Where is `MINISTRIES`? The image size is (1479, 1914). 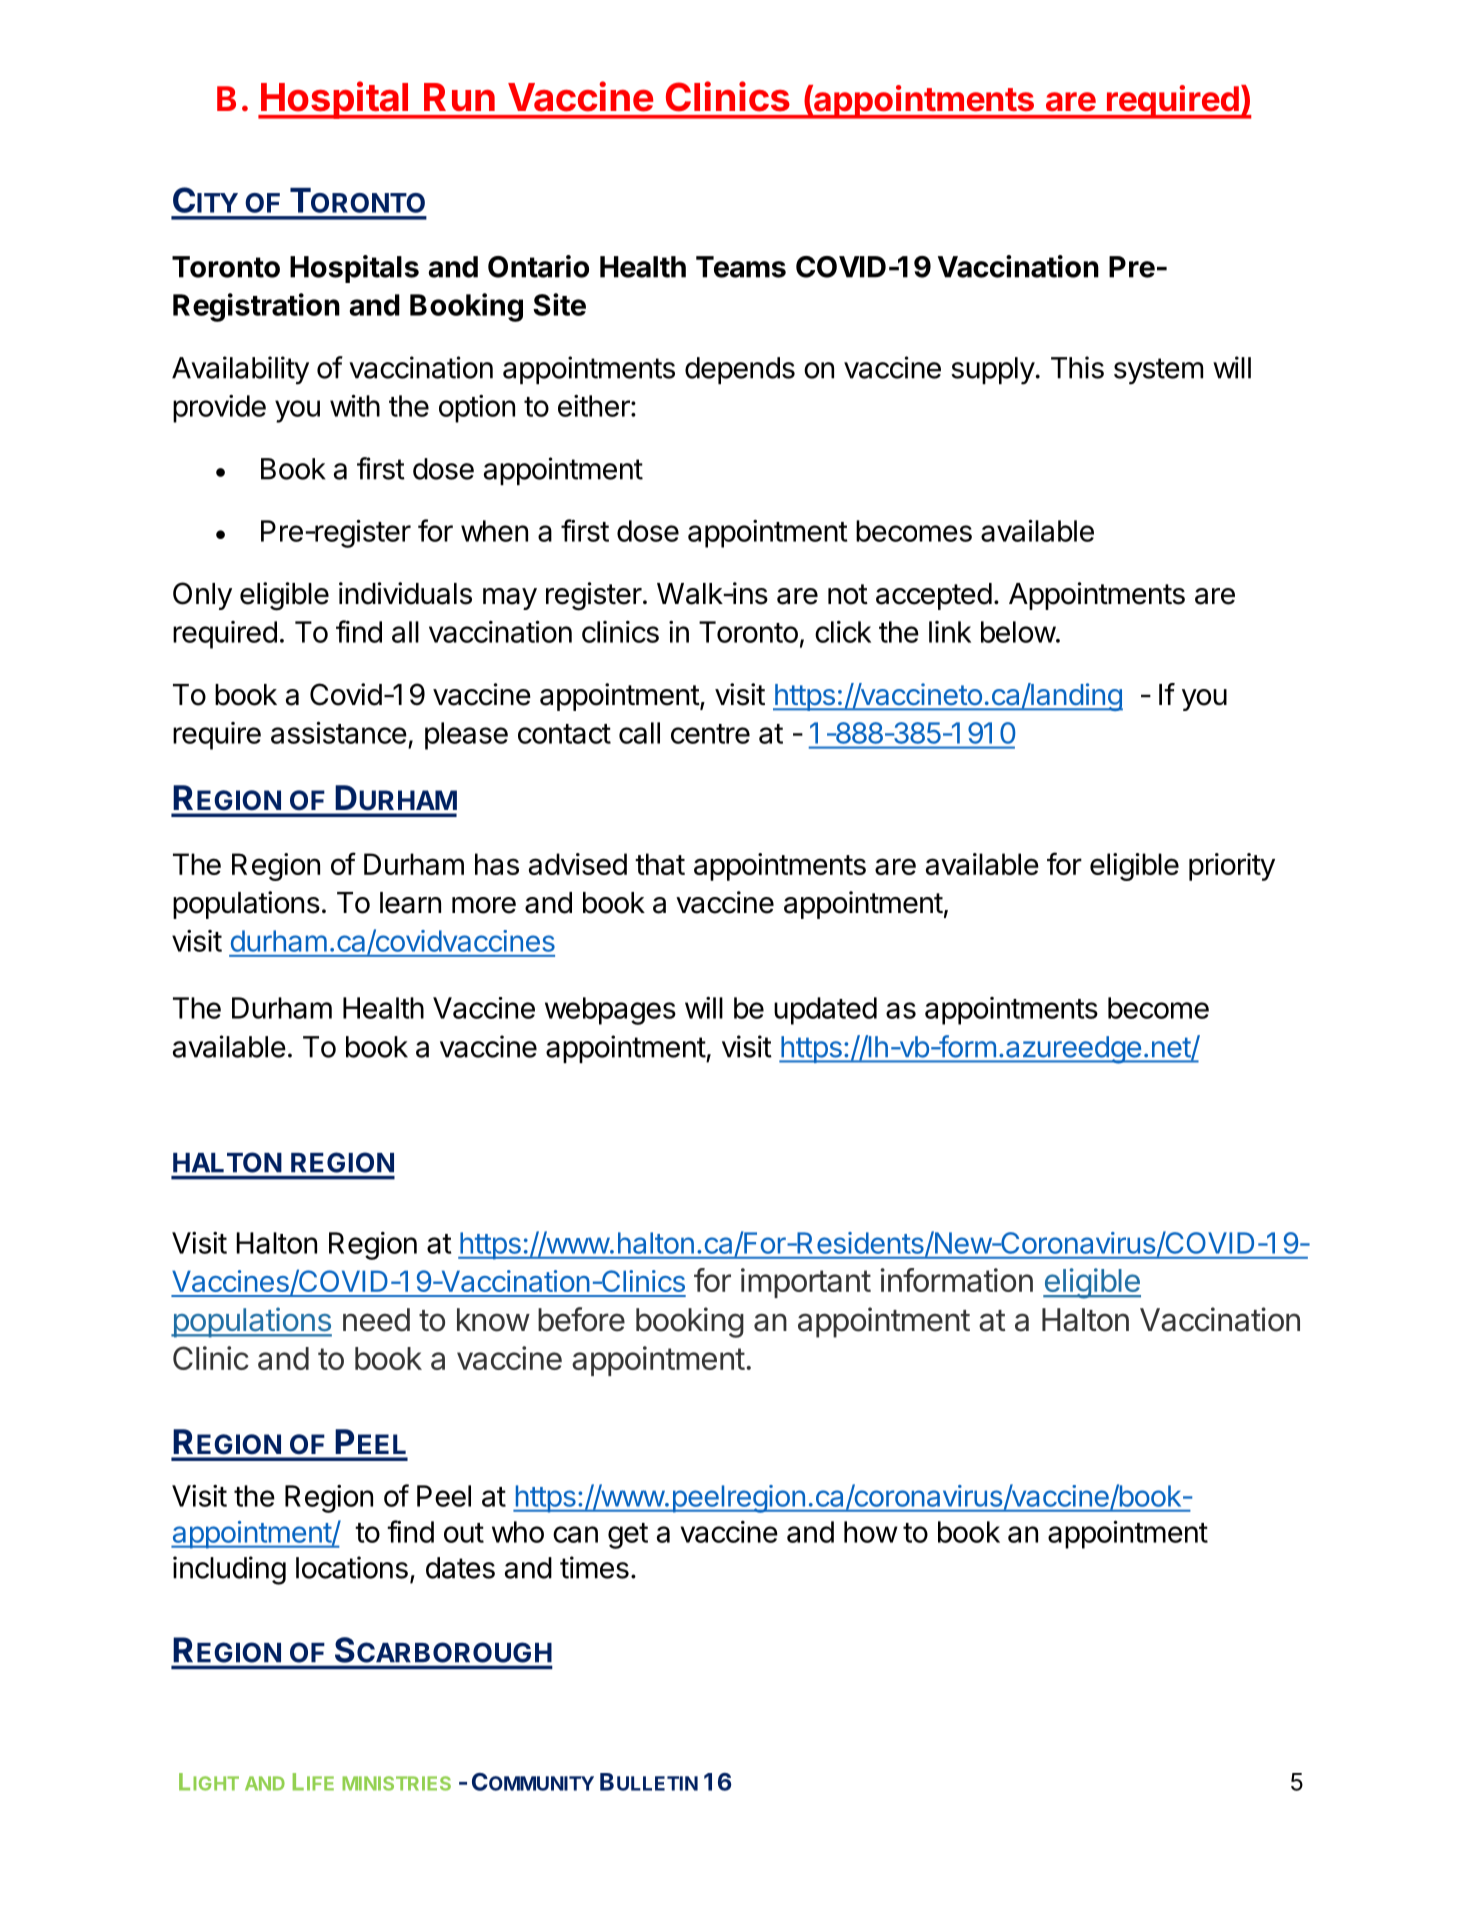
MINISTRIES is located at coordinates (396, 1783).
